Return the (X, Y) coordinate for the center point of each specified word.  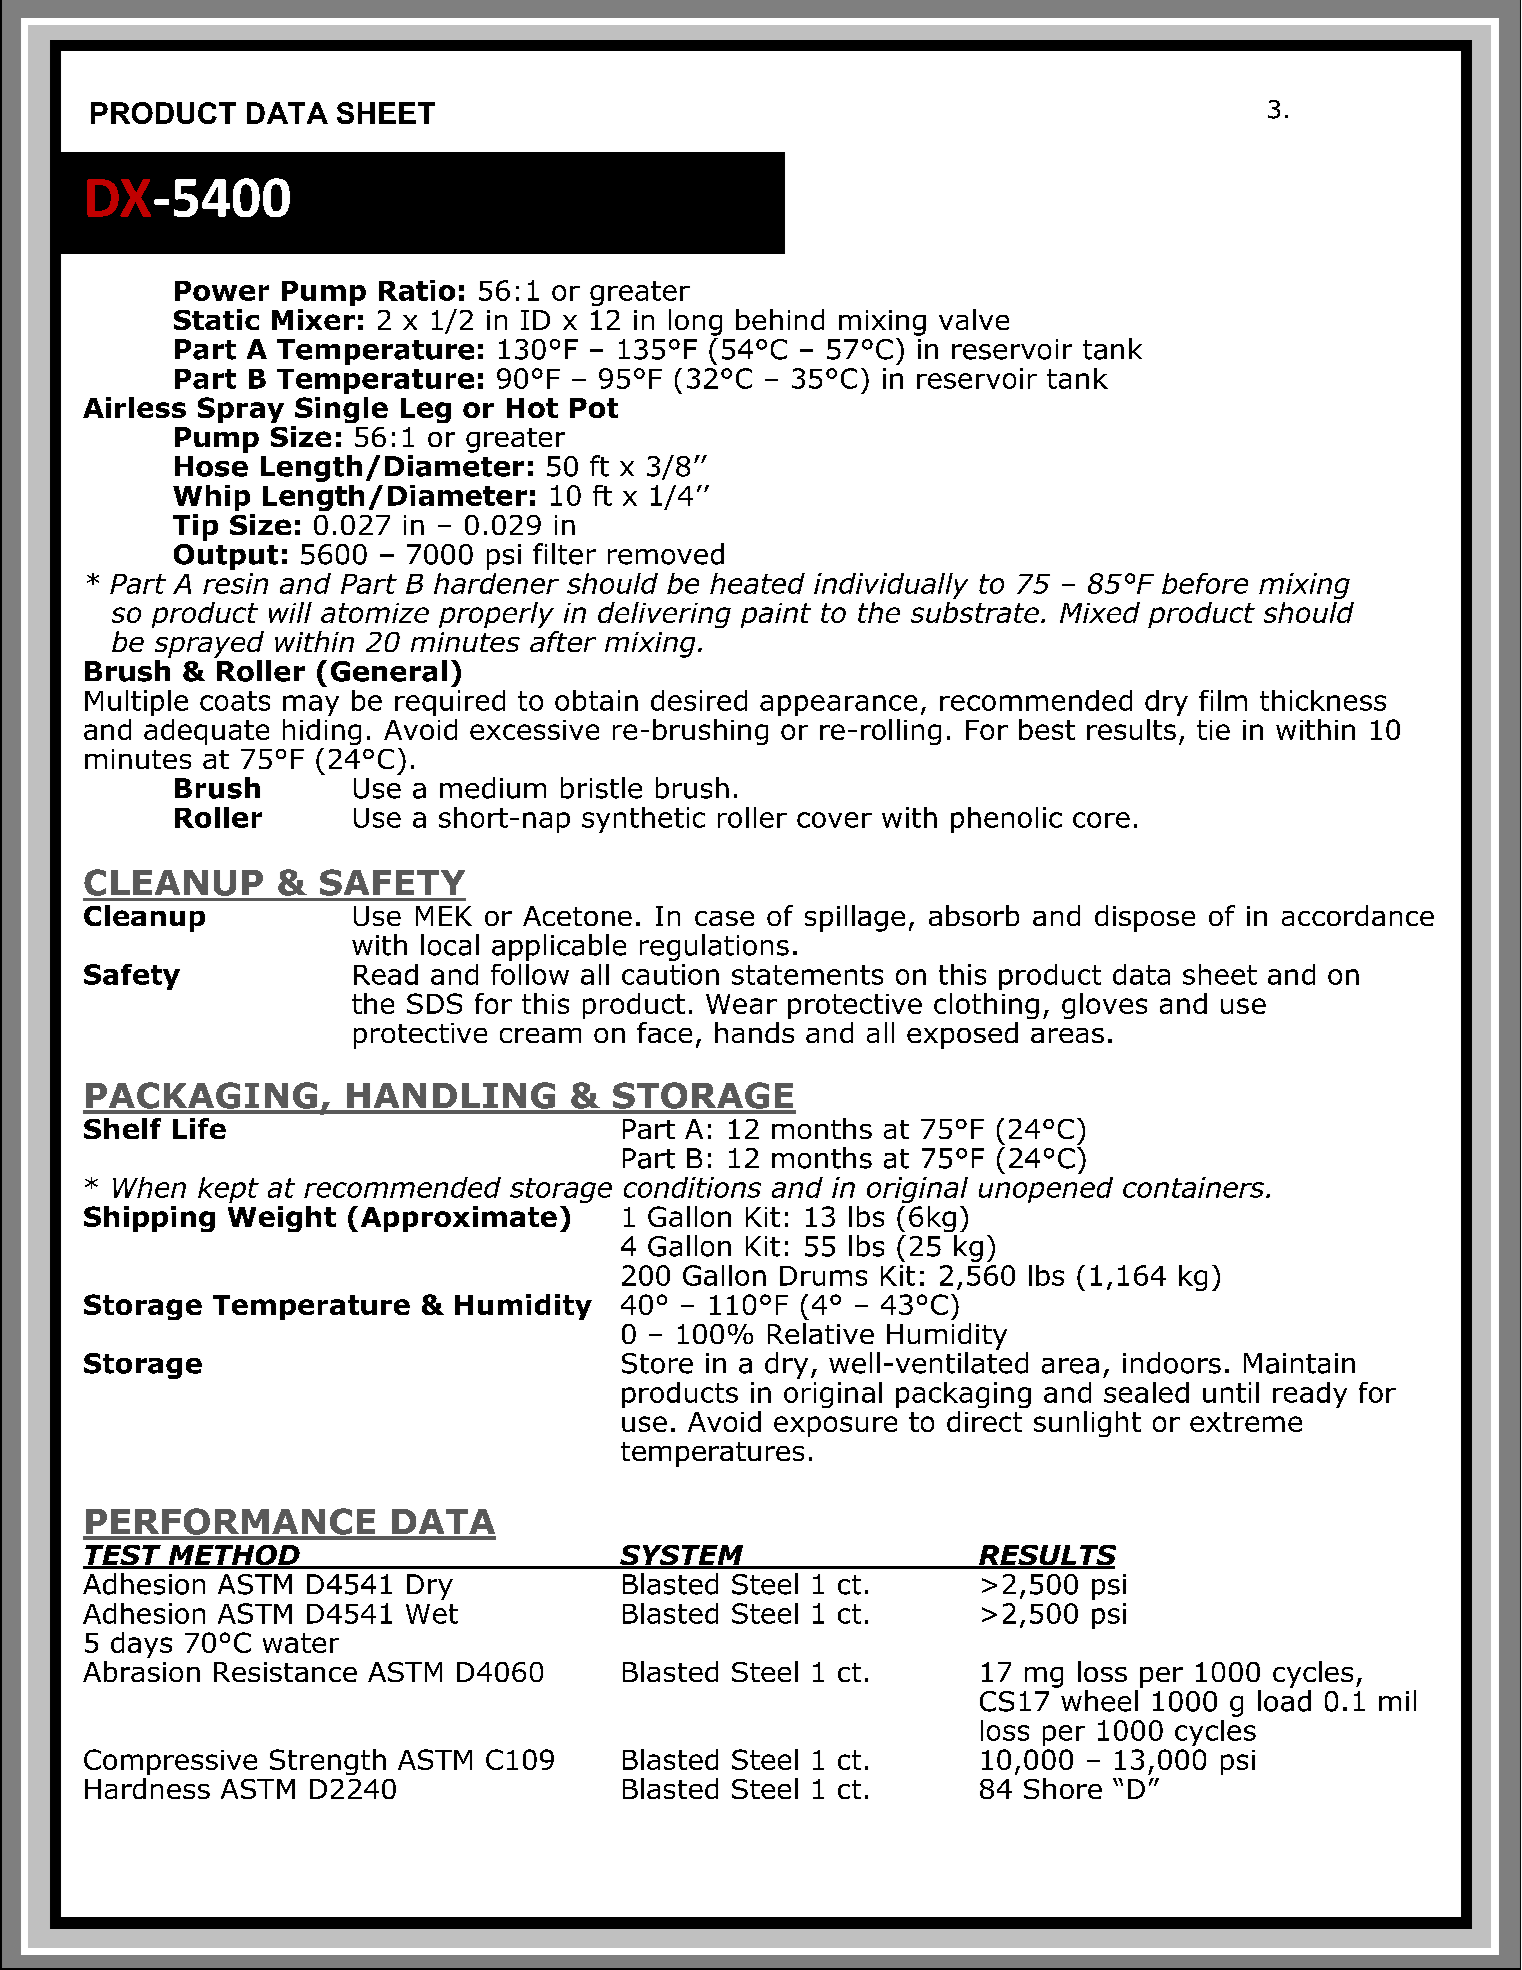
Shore (1063, 1788)
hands (754, 1032)
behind (780, 319)
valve (974, 319)
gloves (1104, 1006)
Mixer (313, 319)
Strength (328, 1762)
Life (199, 1128)
